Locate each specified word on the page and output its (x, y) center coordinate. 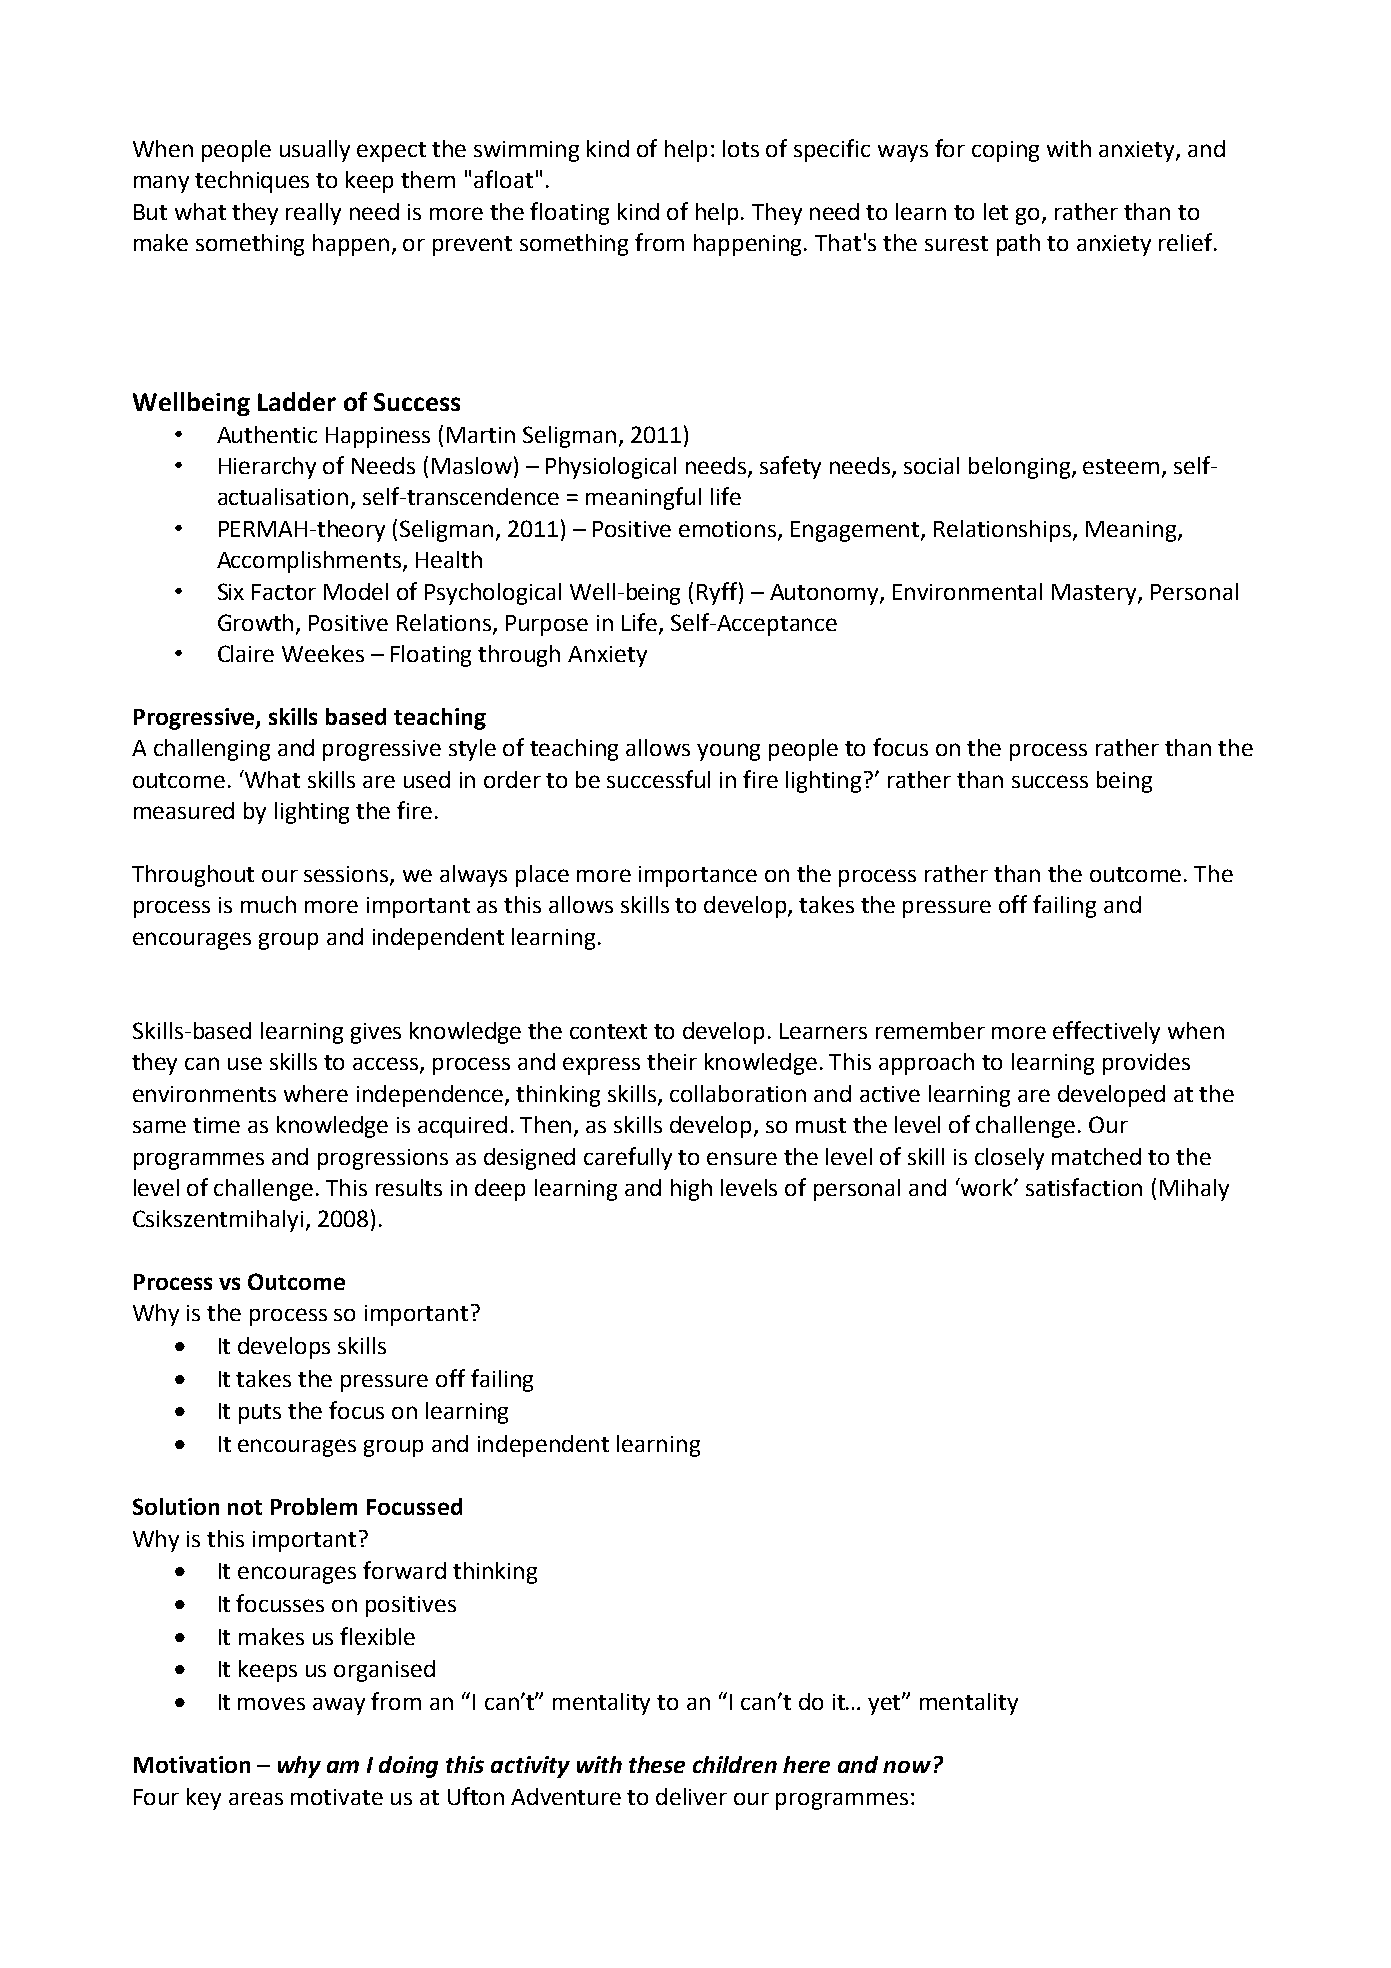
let (996, 211)
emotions (729, 530)
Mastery (1095, 594)
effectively (1106, 1032)
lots (741, 148)
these (657, 1764)
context (608, 1031)
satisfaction (1084, 1187)
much (268, 904)
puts (260, 1414)
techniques (252, 182)
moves (271, 1703)
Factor (284, 592)
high (691, 1190)
